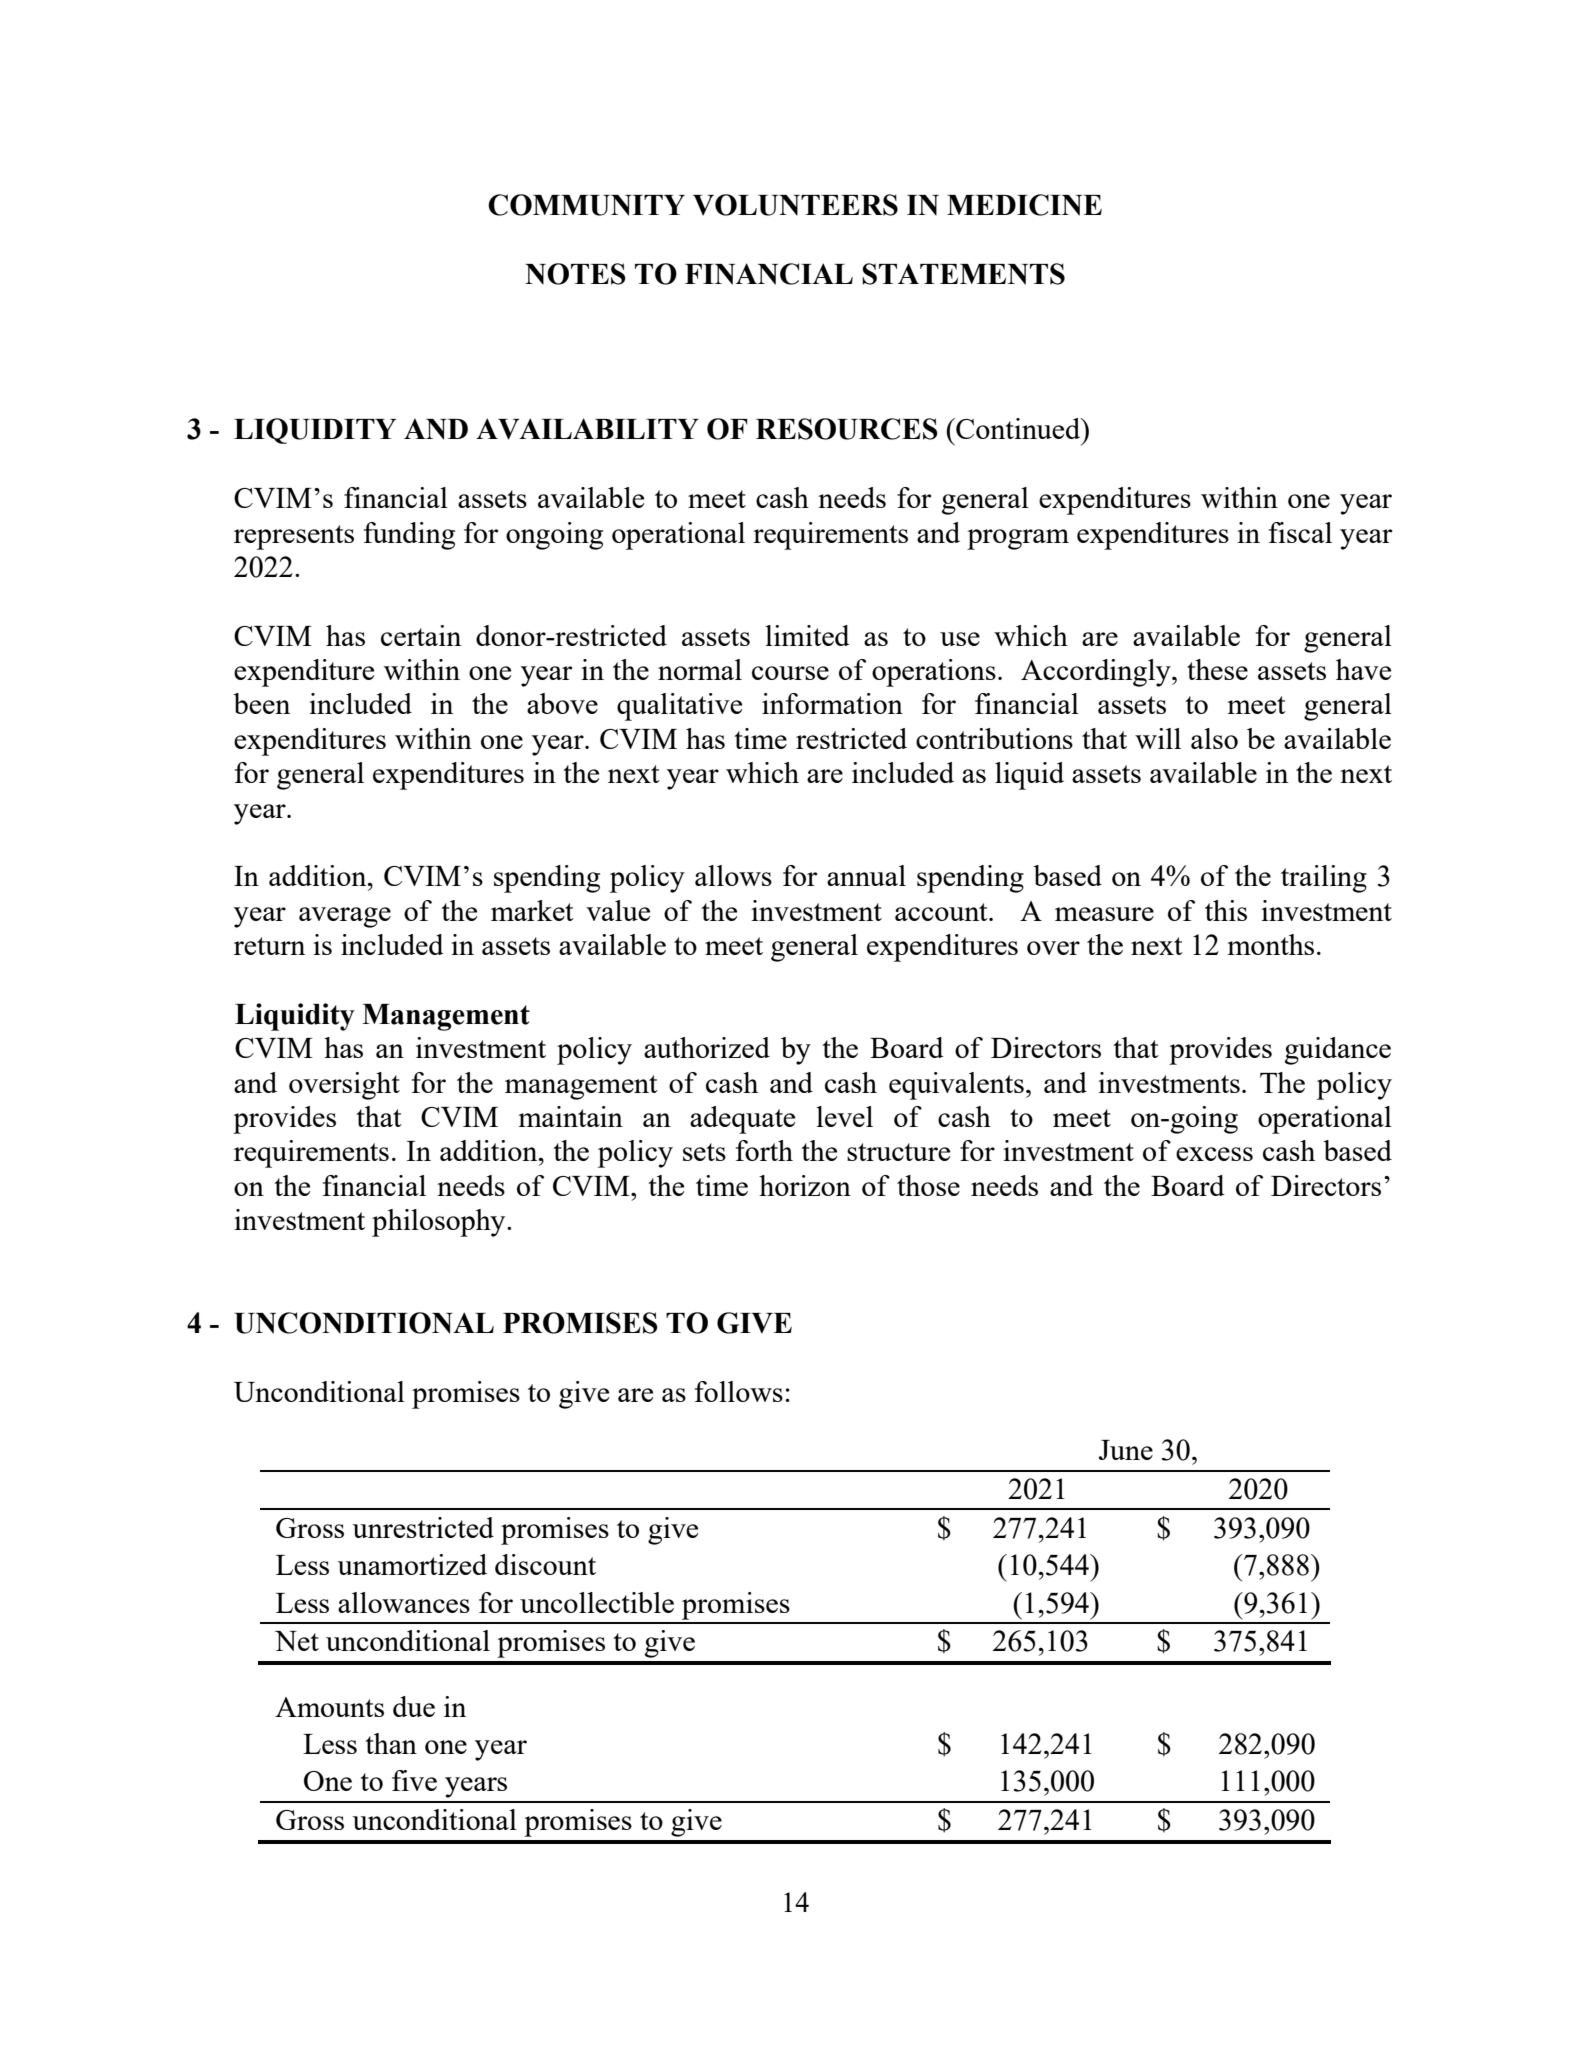  I want to click on than, so click(391, 1743).
